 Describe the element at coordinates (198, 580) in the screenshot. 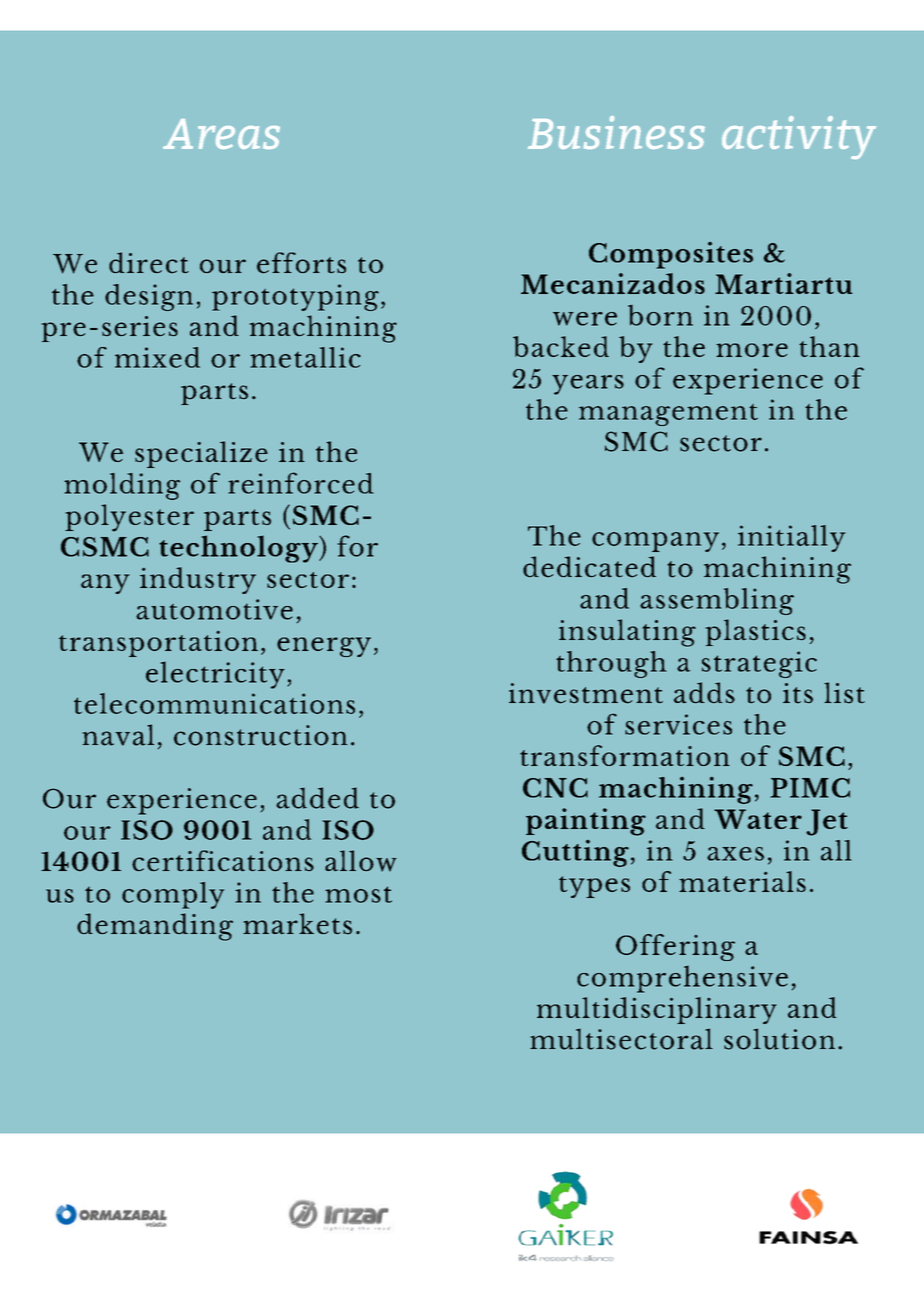

I see `industry` at that location.
